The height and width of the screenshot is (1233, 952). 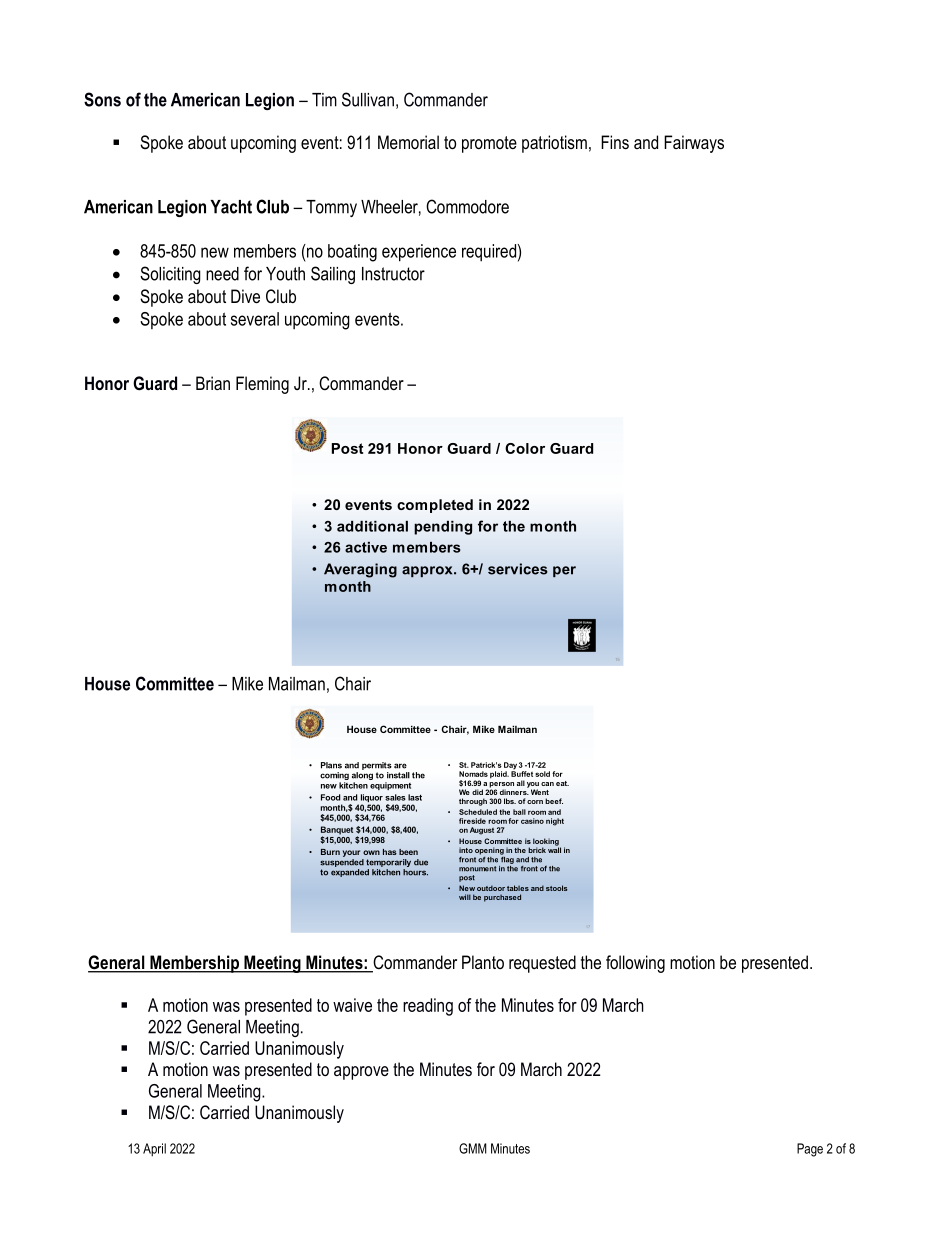 I want to click on Fins, so click(x=615, y=142).
